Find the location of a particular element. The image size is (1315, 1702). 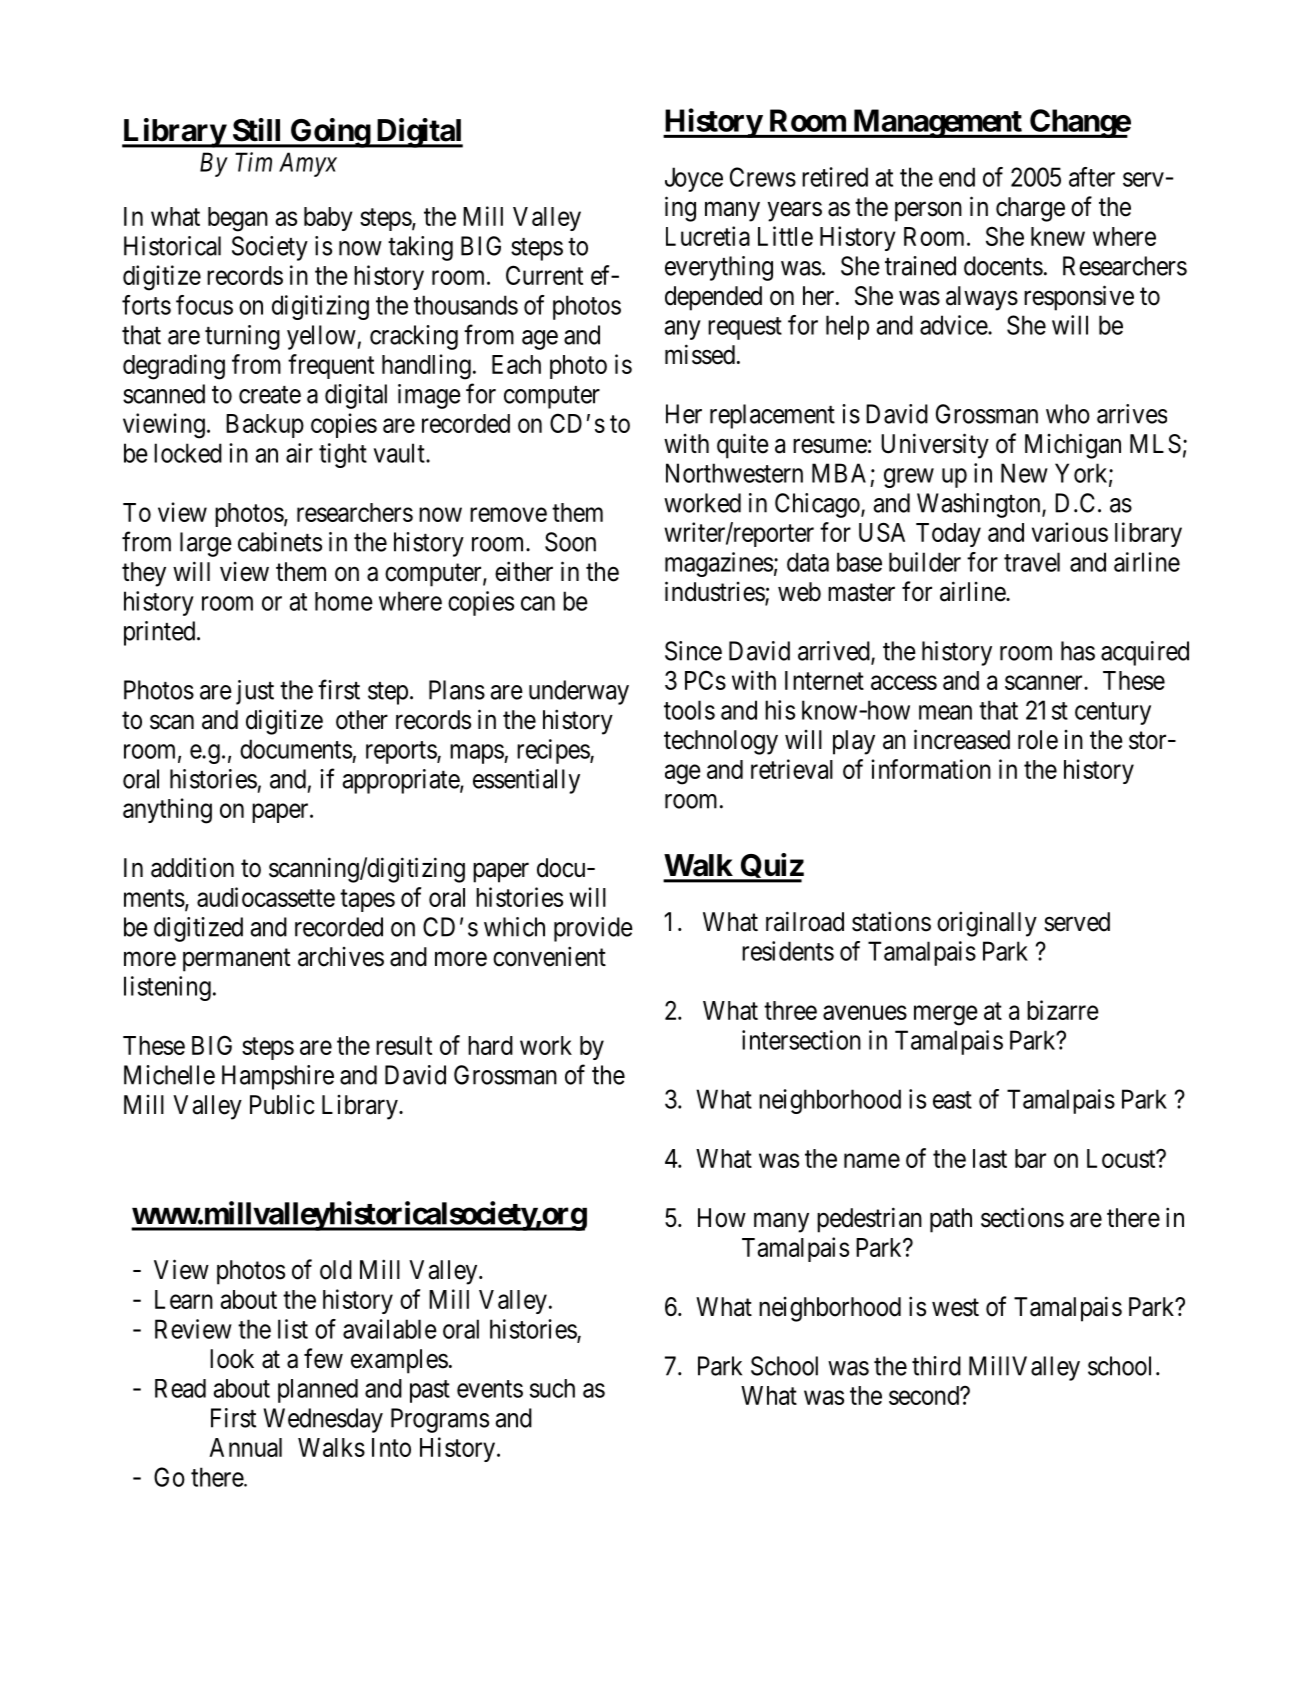

permanent is located at coordinates (236, 960).
